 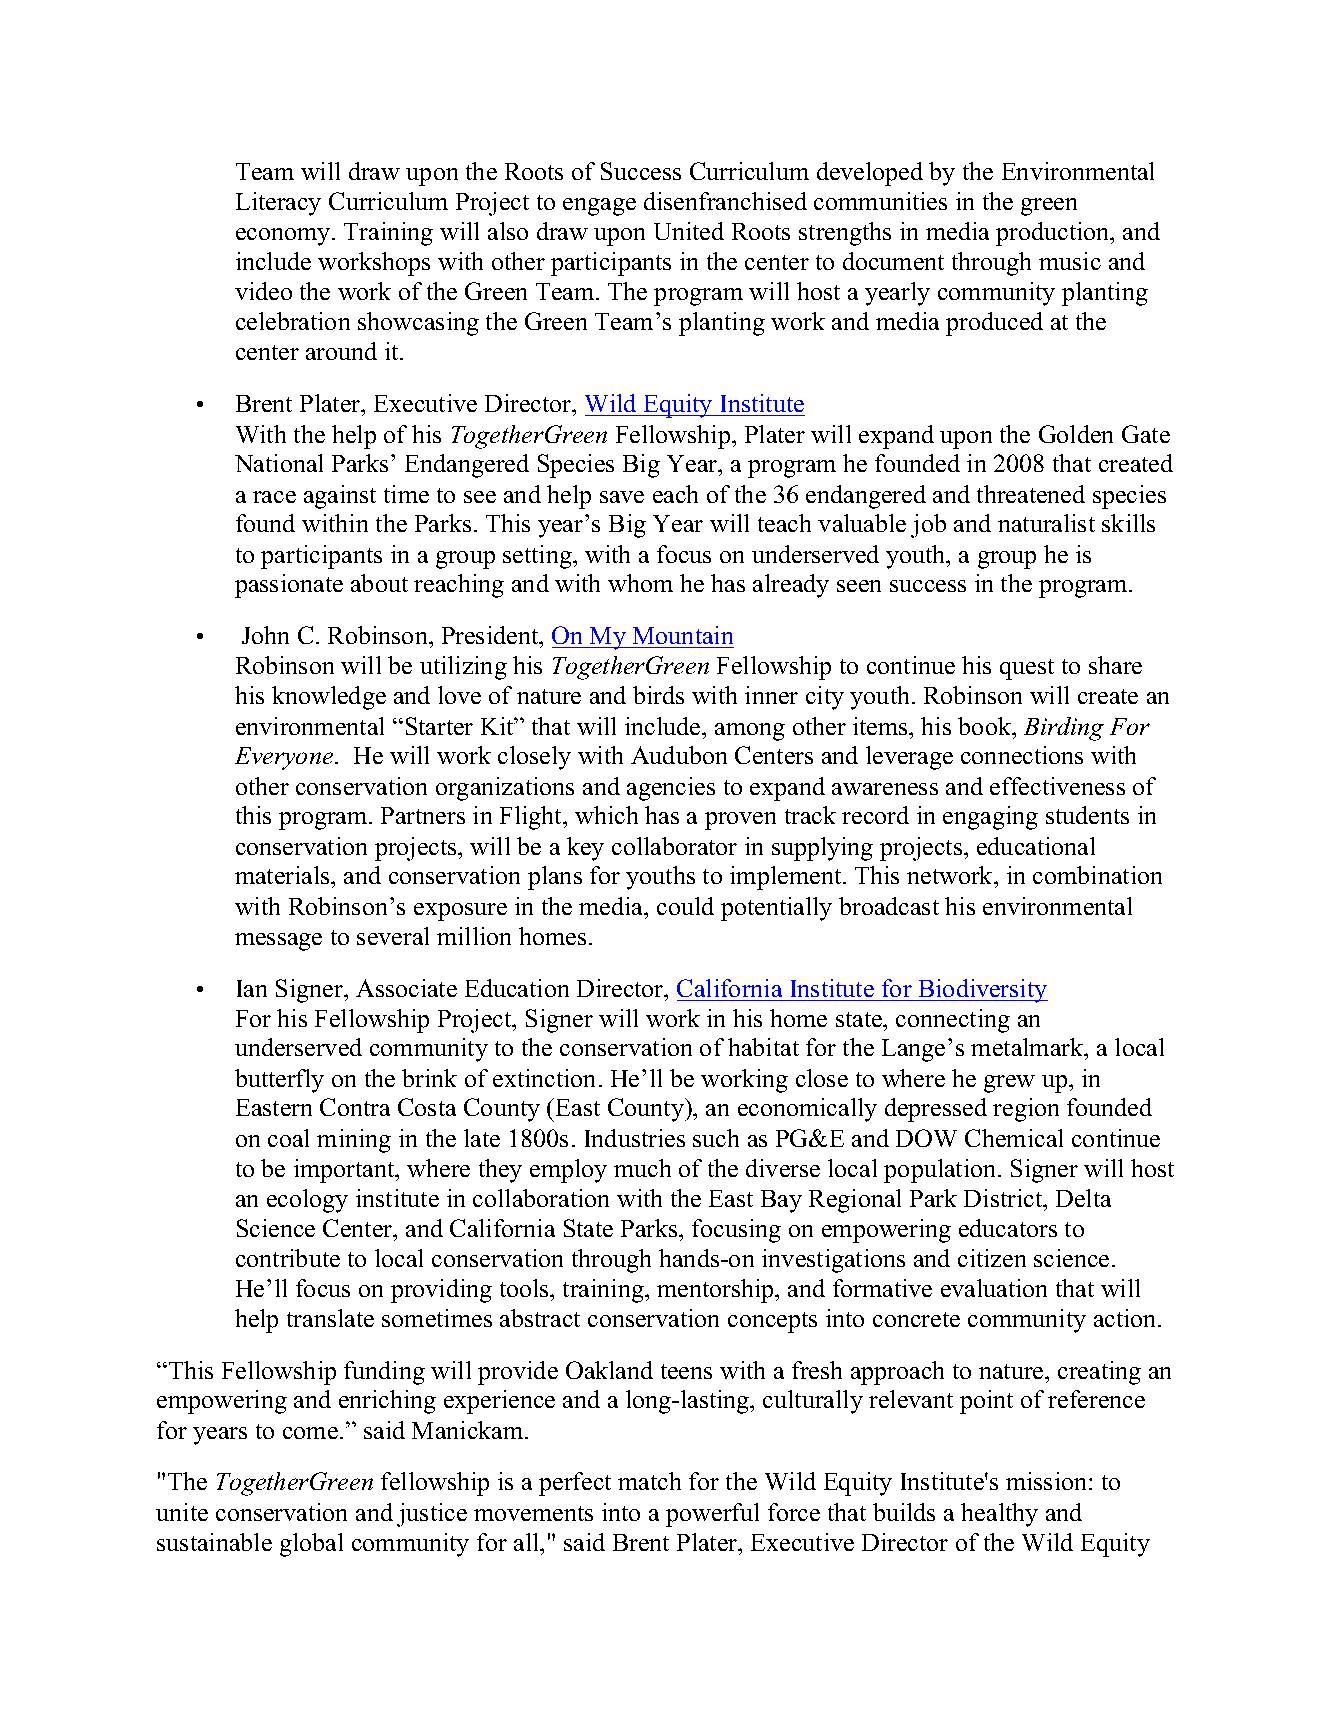 I want to click on against, so click(x=340, y=497).
